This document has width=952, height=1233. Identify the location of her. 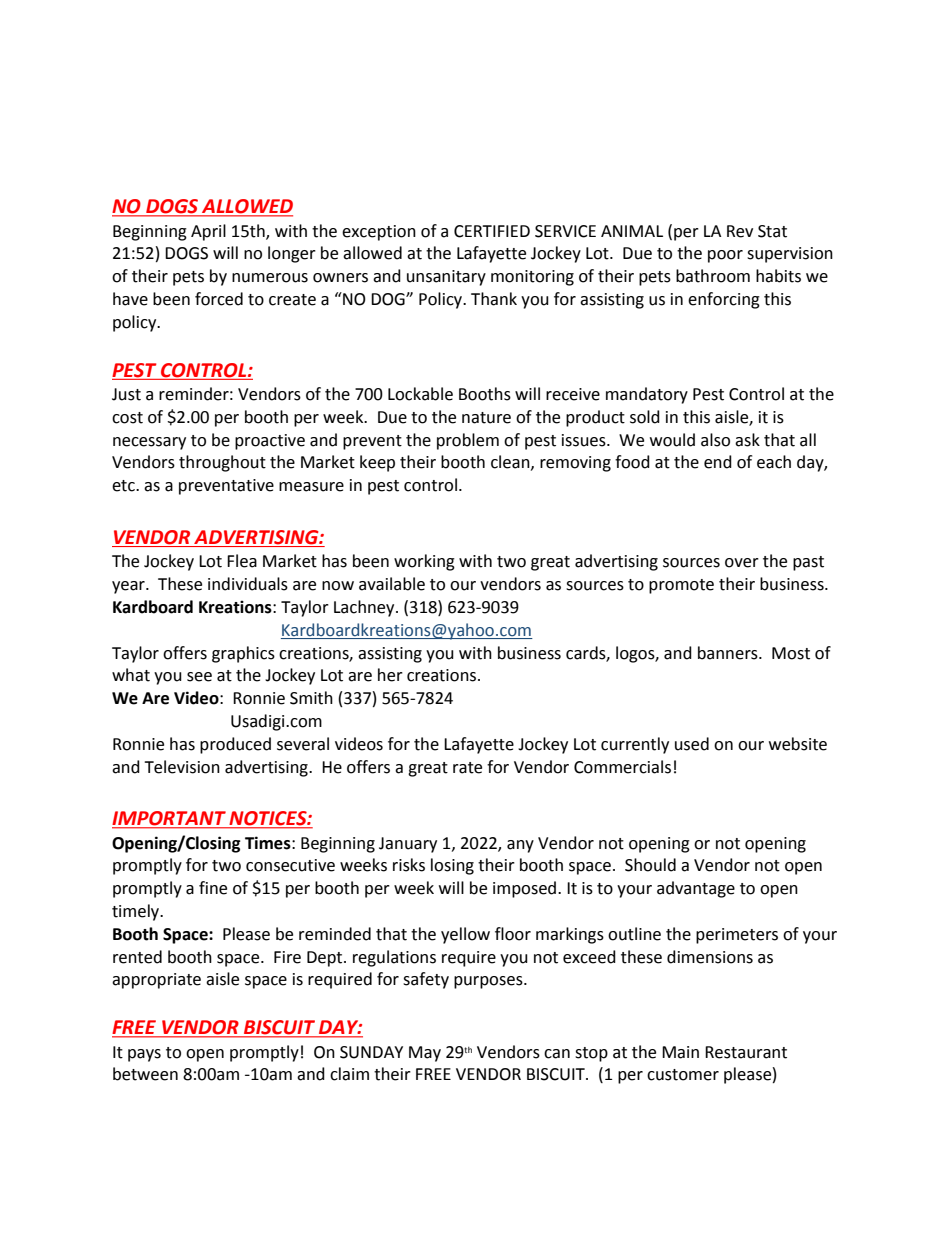
(390, 675).
